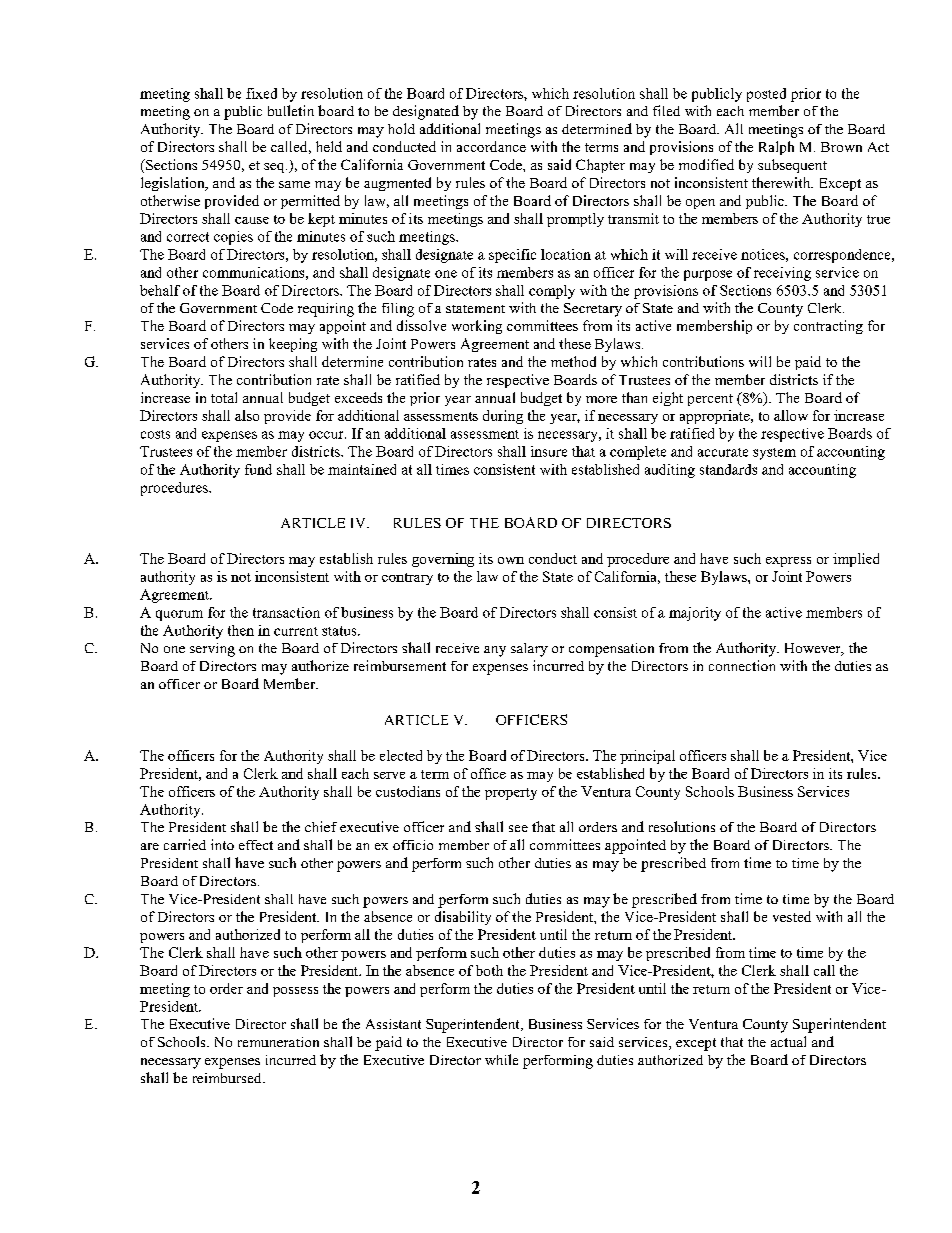  Describe the element at coordinates (828, 327) in the image. I see `contracting` at that location.
